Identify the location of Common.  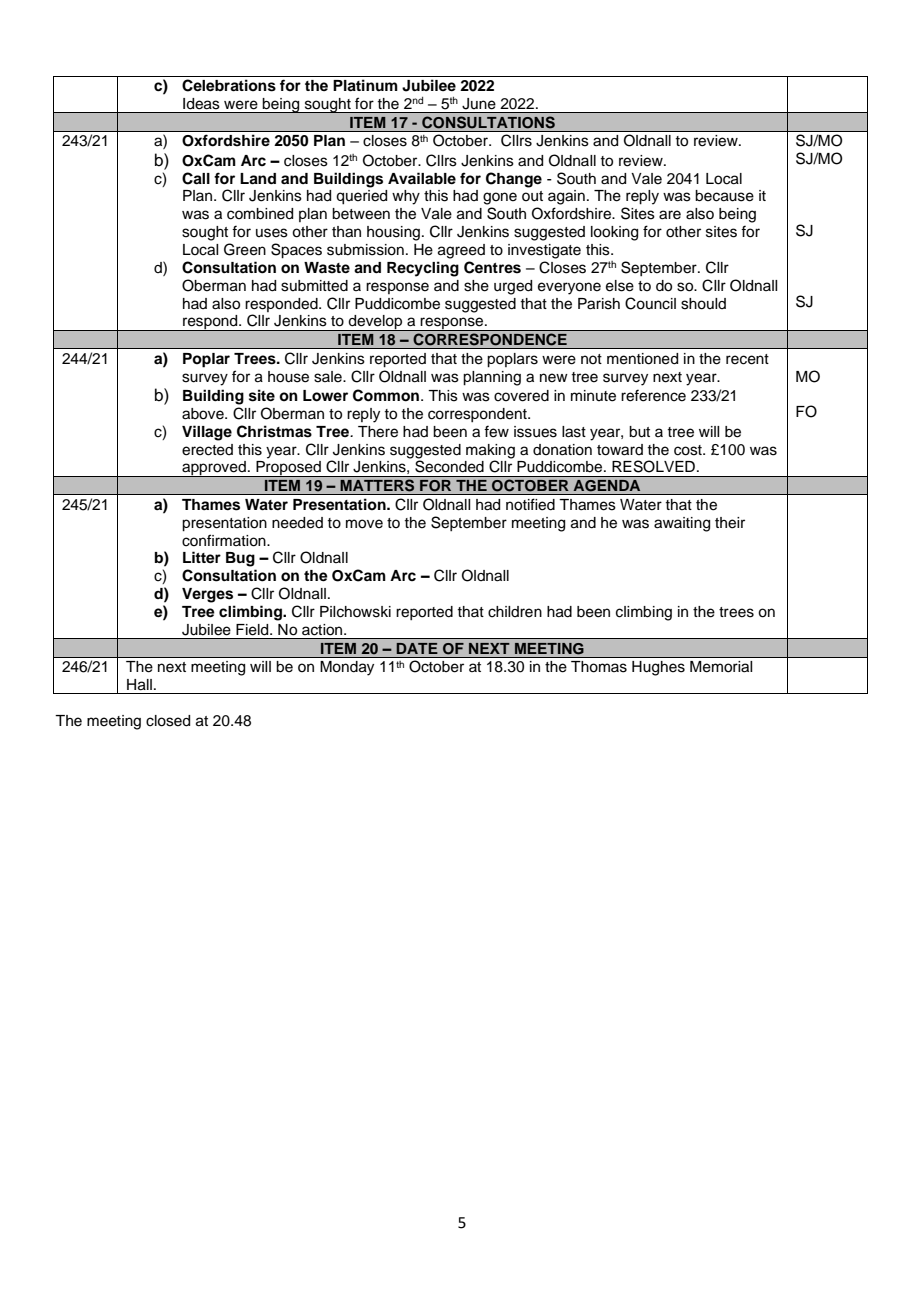
(386, 395).
